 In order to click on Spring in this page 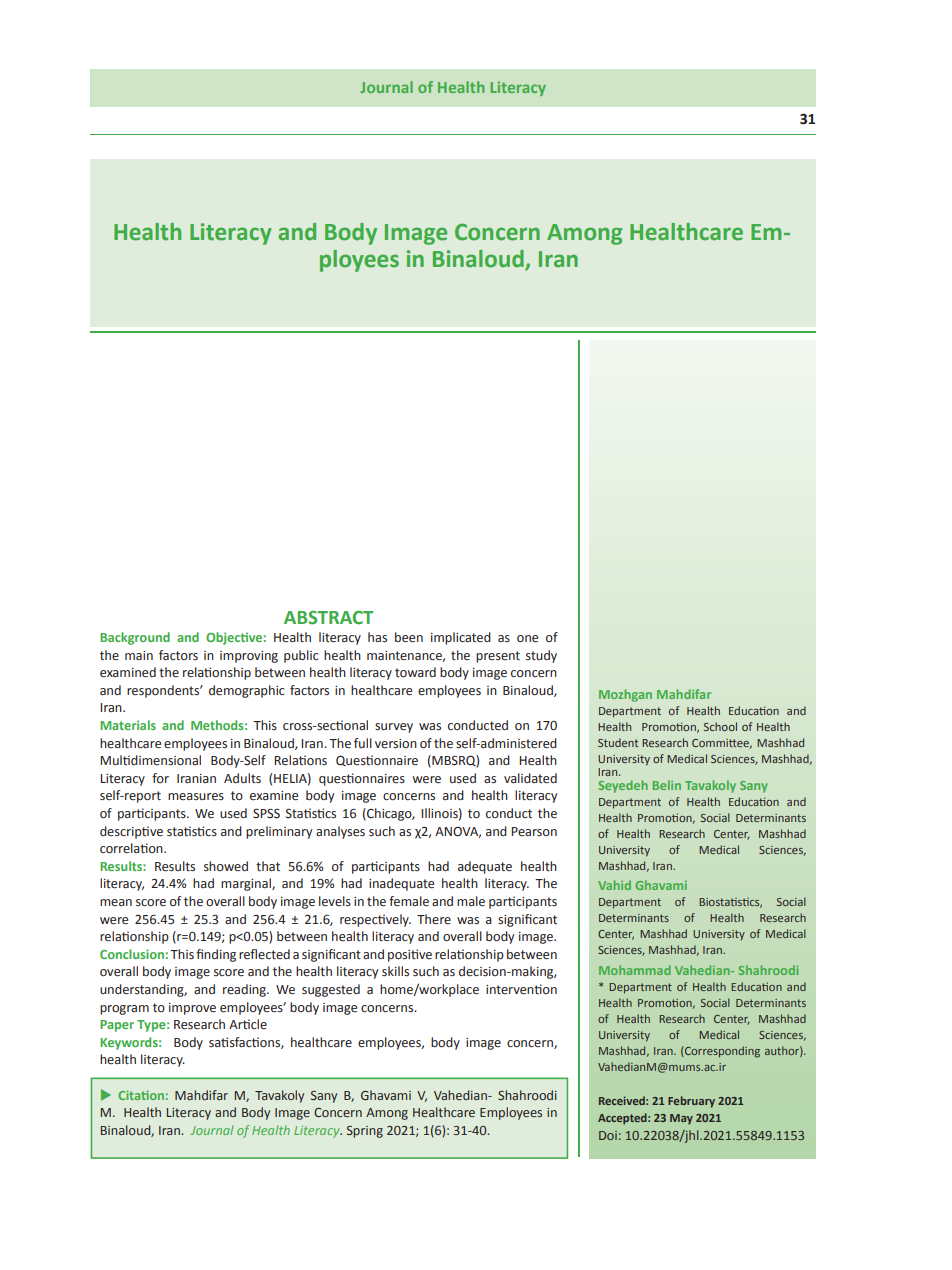, I will do `click(365, 1132)`.
